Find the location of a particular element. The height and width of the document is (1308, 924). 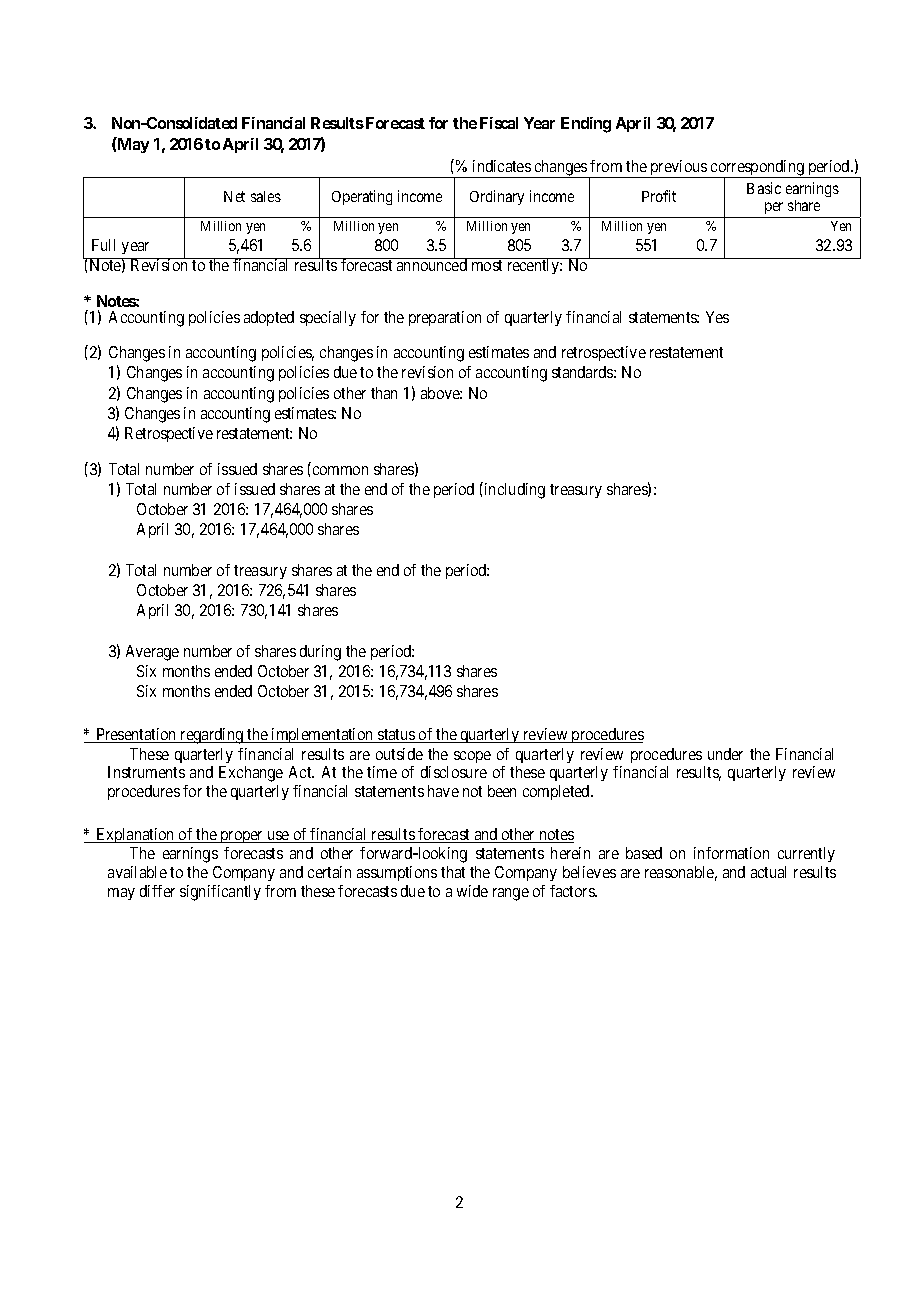

indicates is located at coordinates (502, 166).
